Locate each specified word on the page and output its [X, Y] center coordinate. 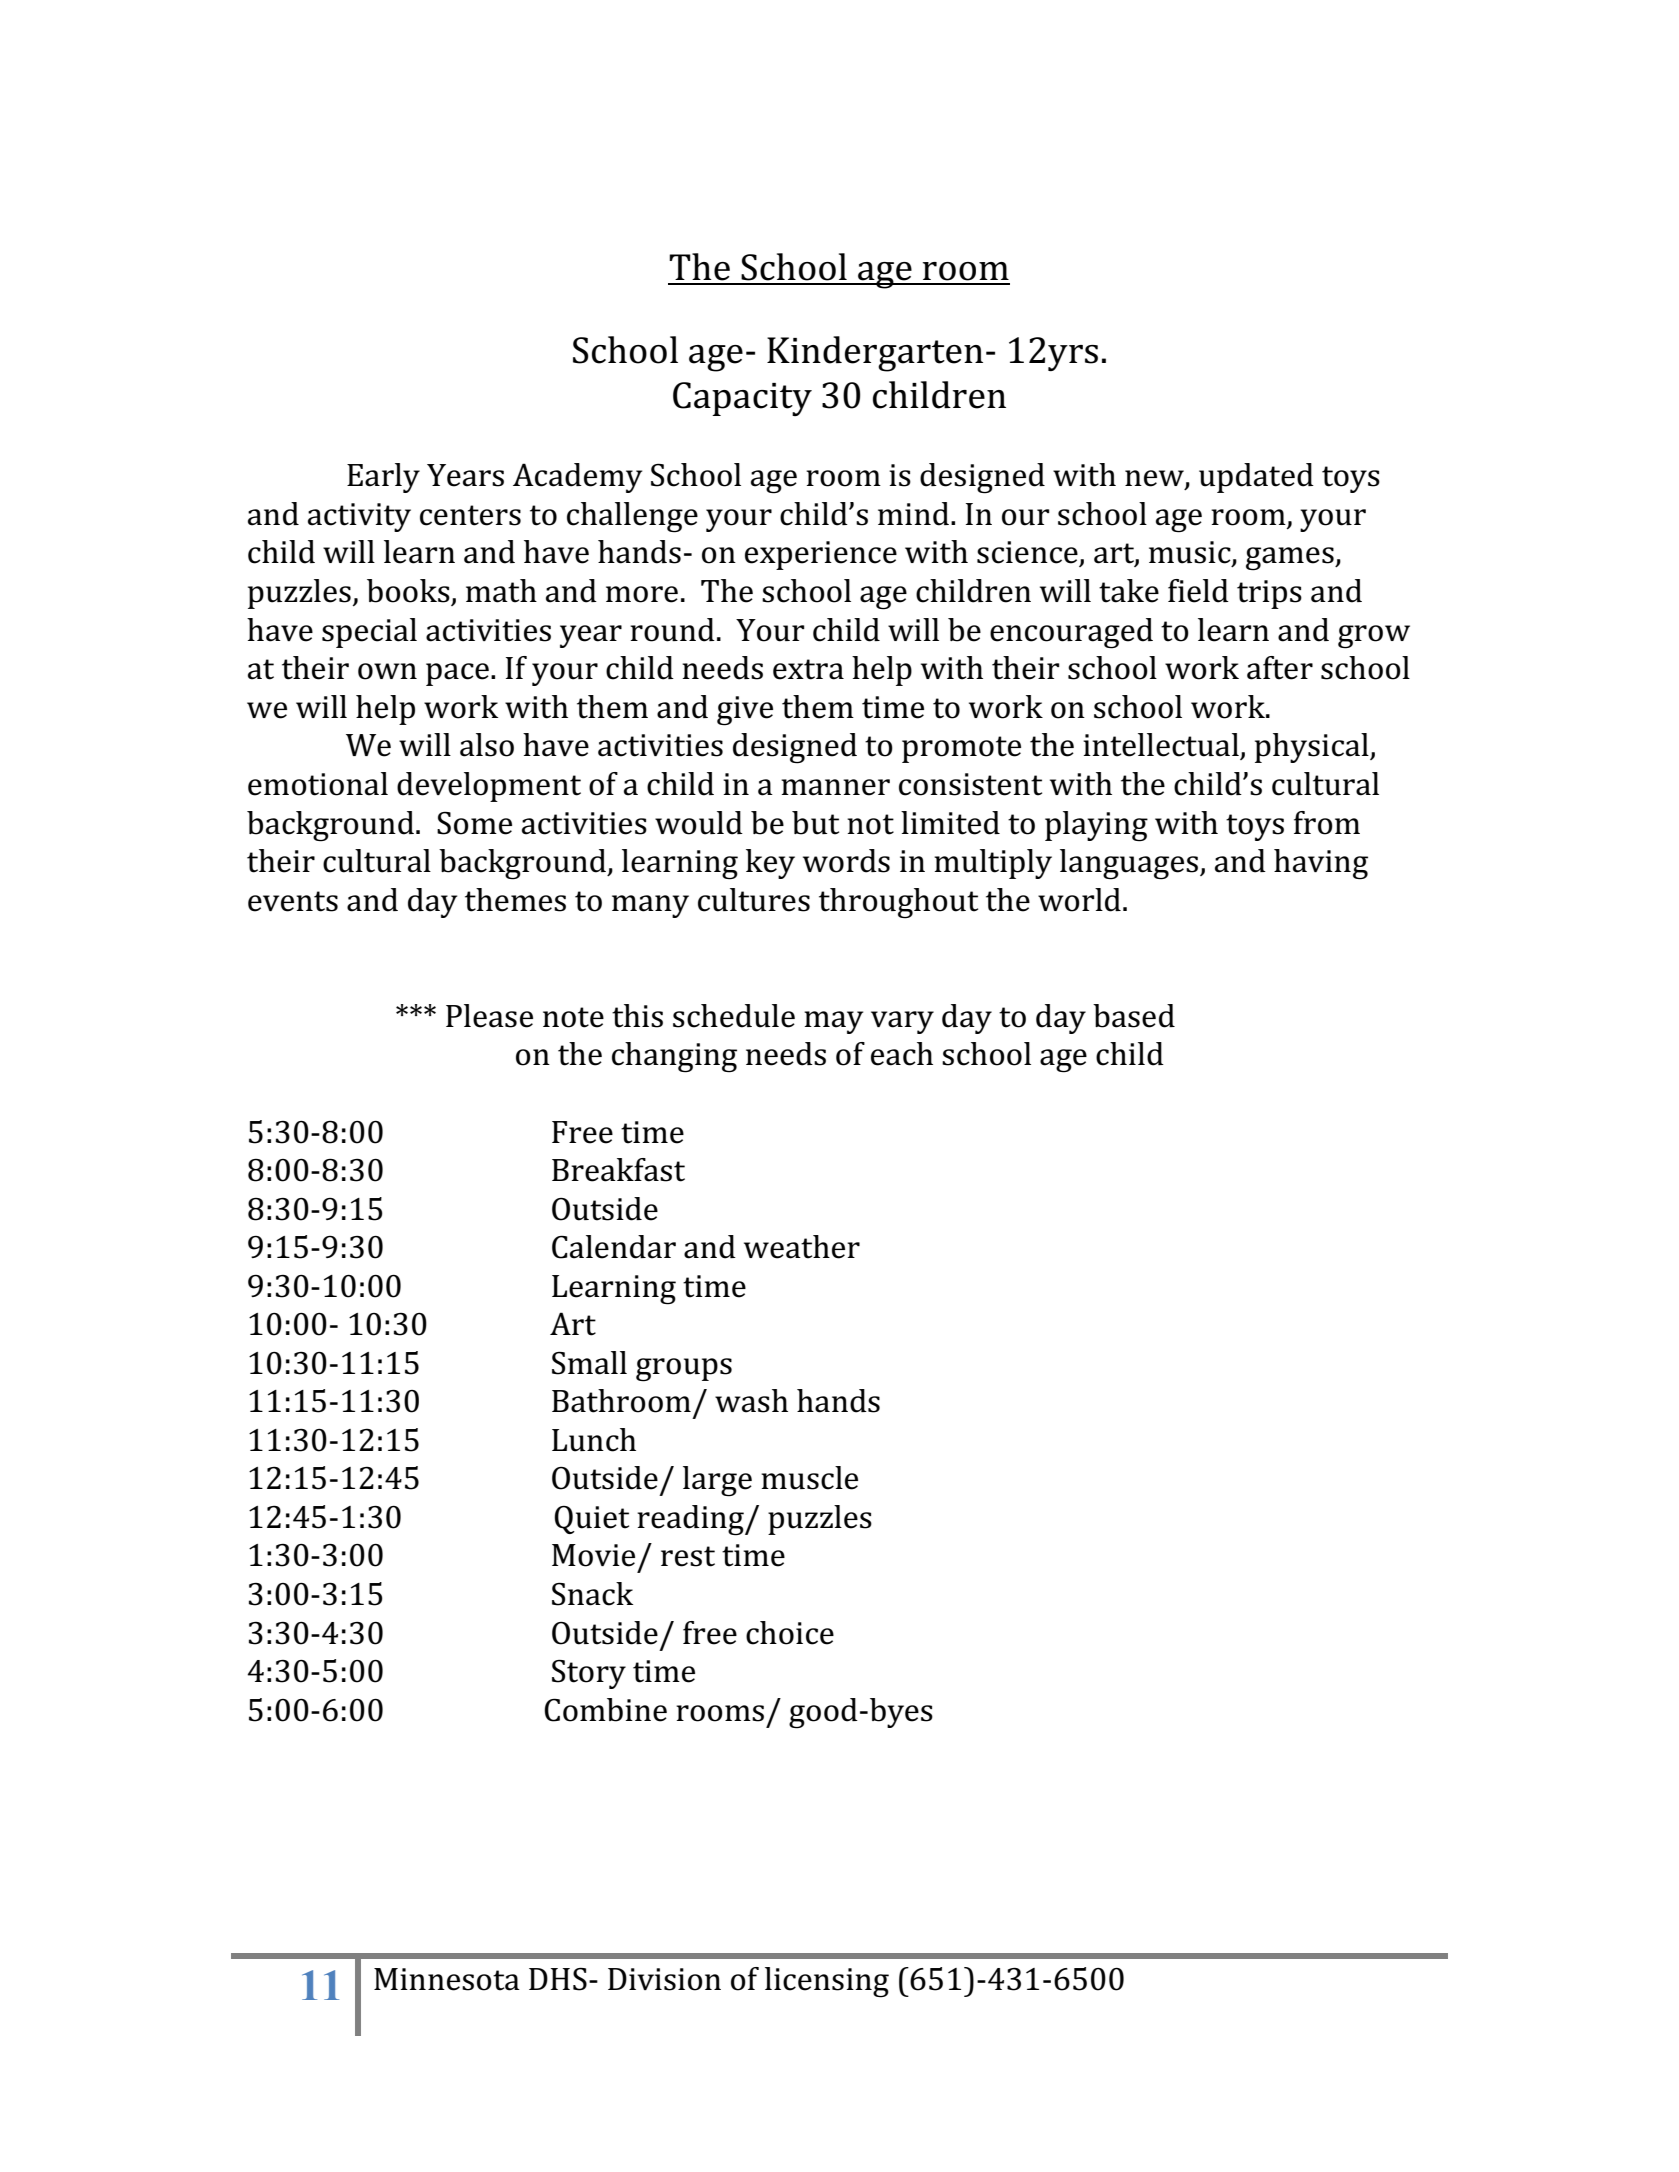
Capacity [742, 399]
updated [1256, 478]
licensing [827, 1982]
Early [383, 478]
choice [790, 1633]
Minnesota [447, 1979]
